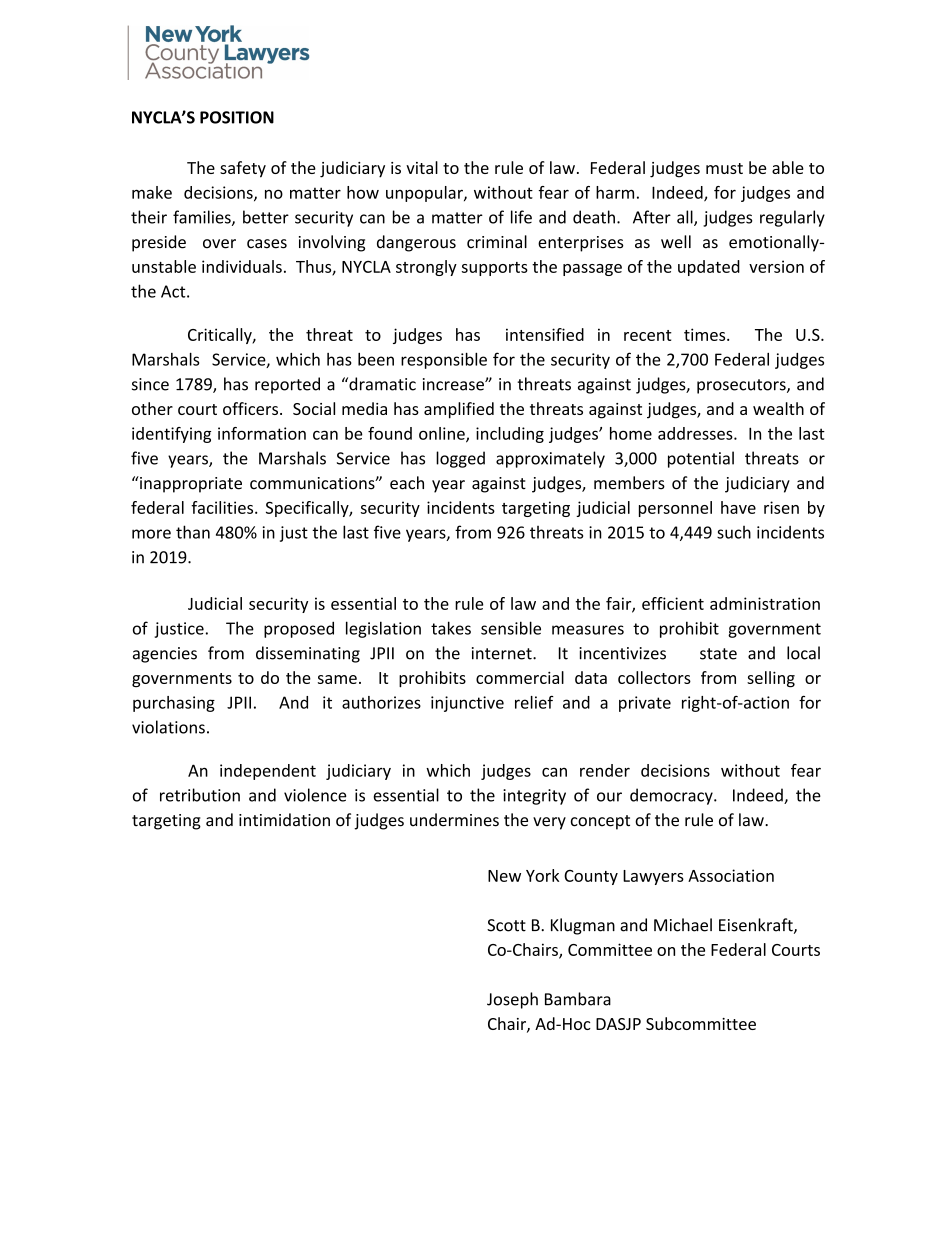 This document has height=1233, width=952. What do you see at coordinates (724, 168) in the document?
I see `must` at bounding box center [724, 168].
